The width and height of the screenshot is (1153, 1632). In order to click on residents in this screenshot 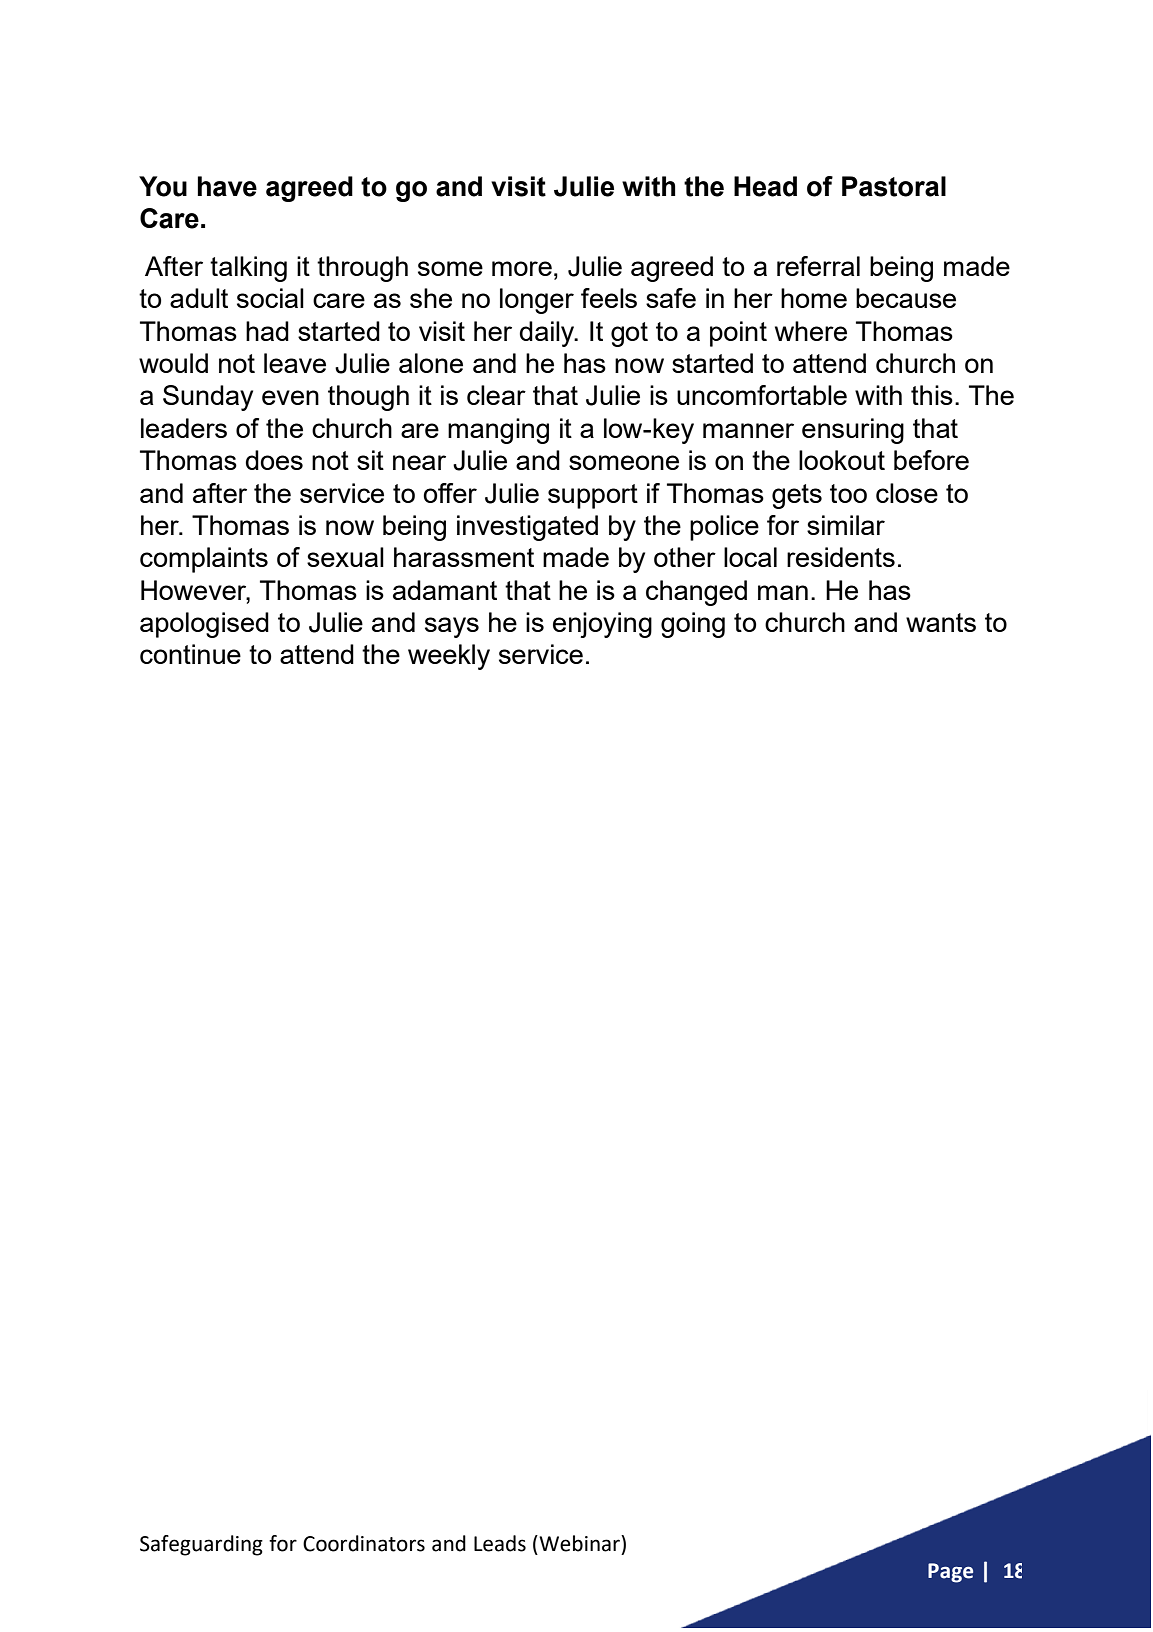, I will do `click(841, 557)`.
